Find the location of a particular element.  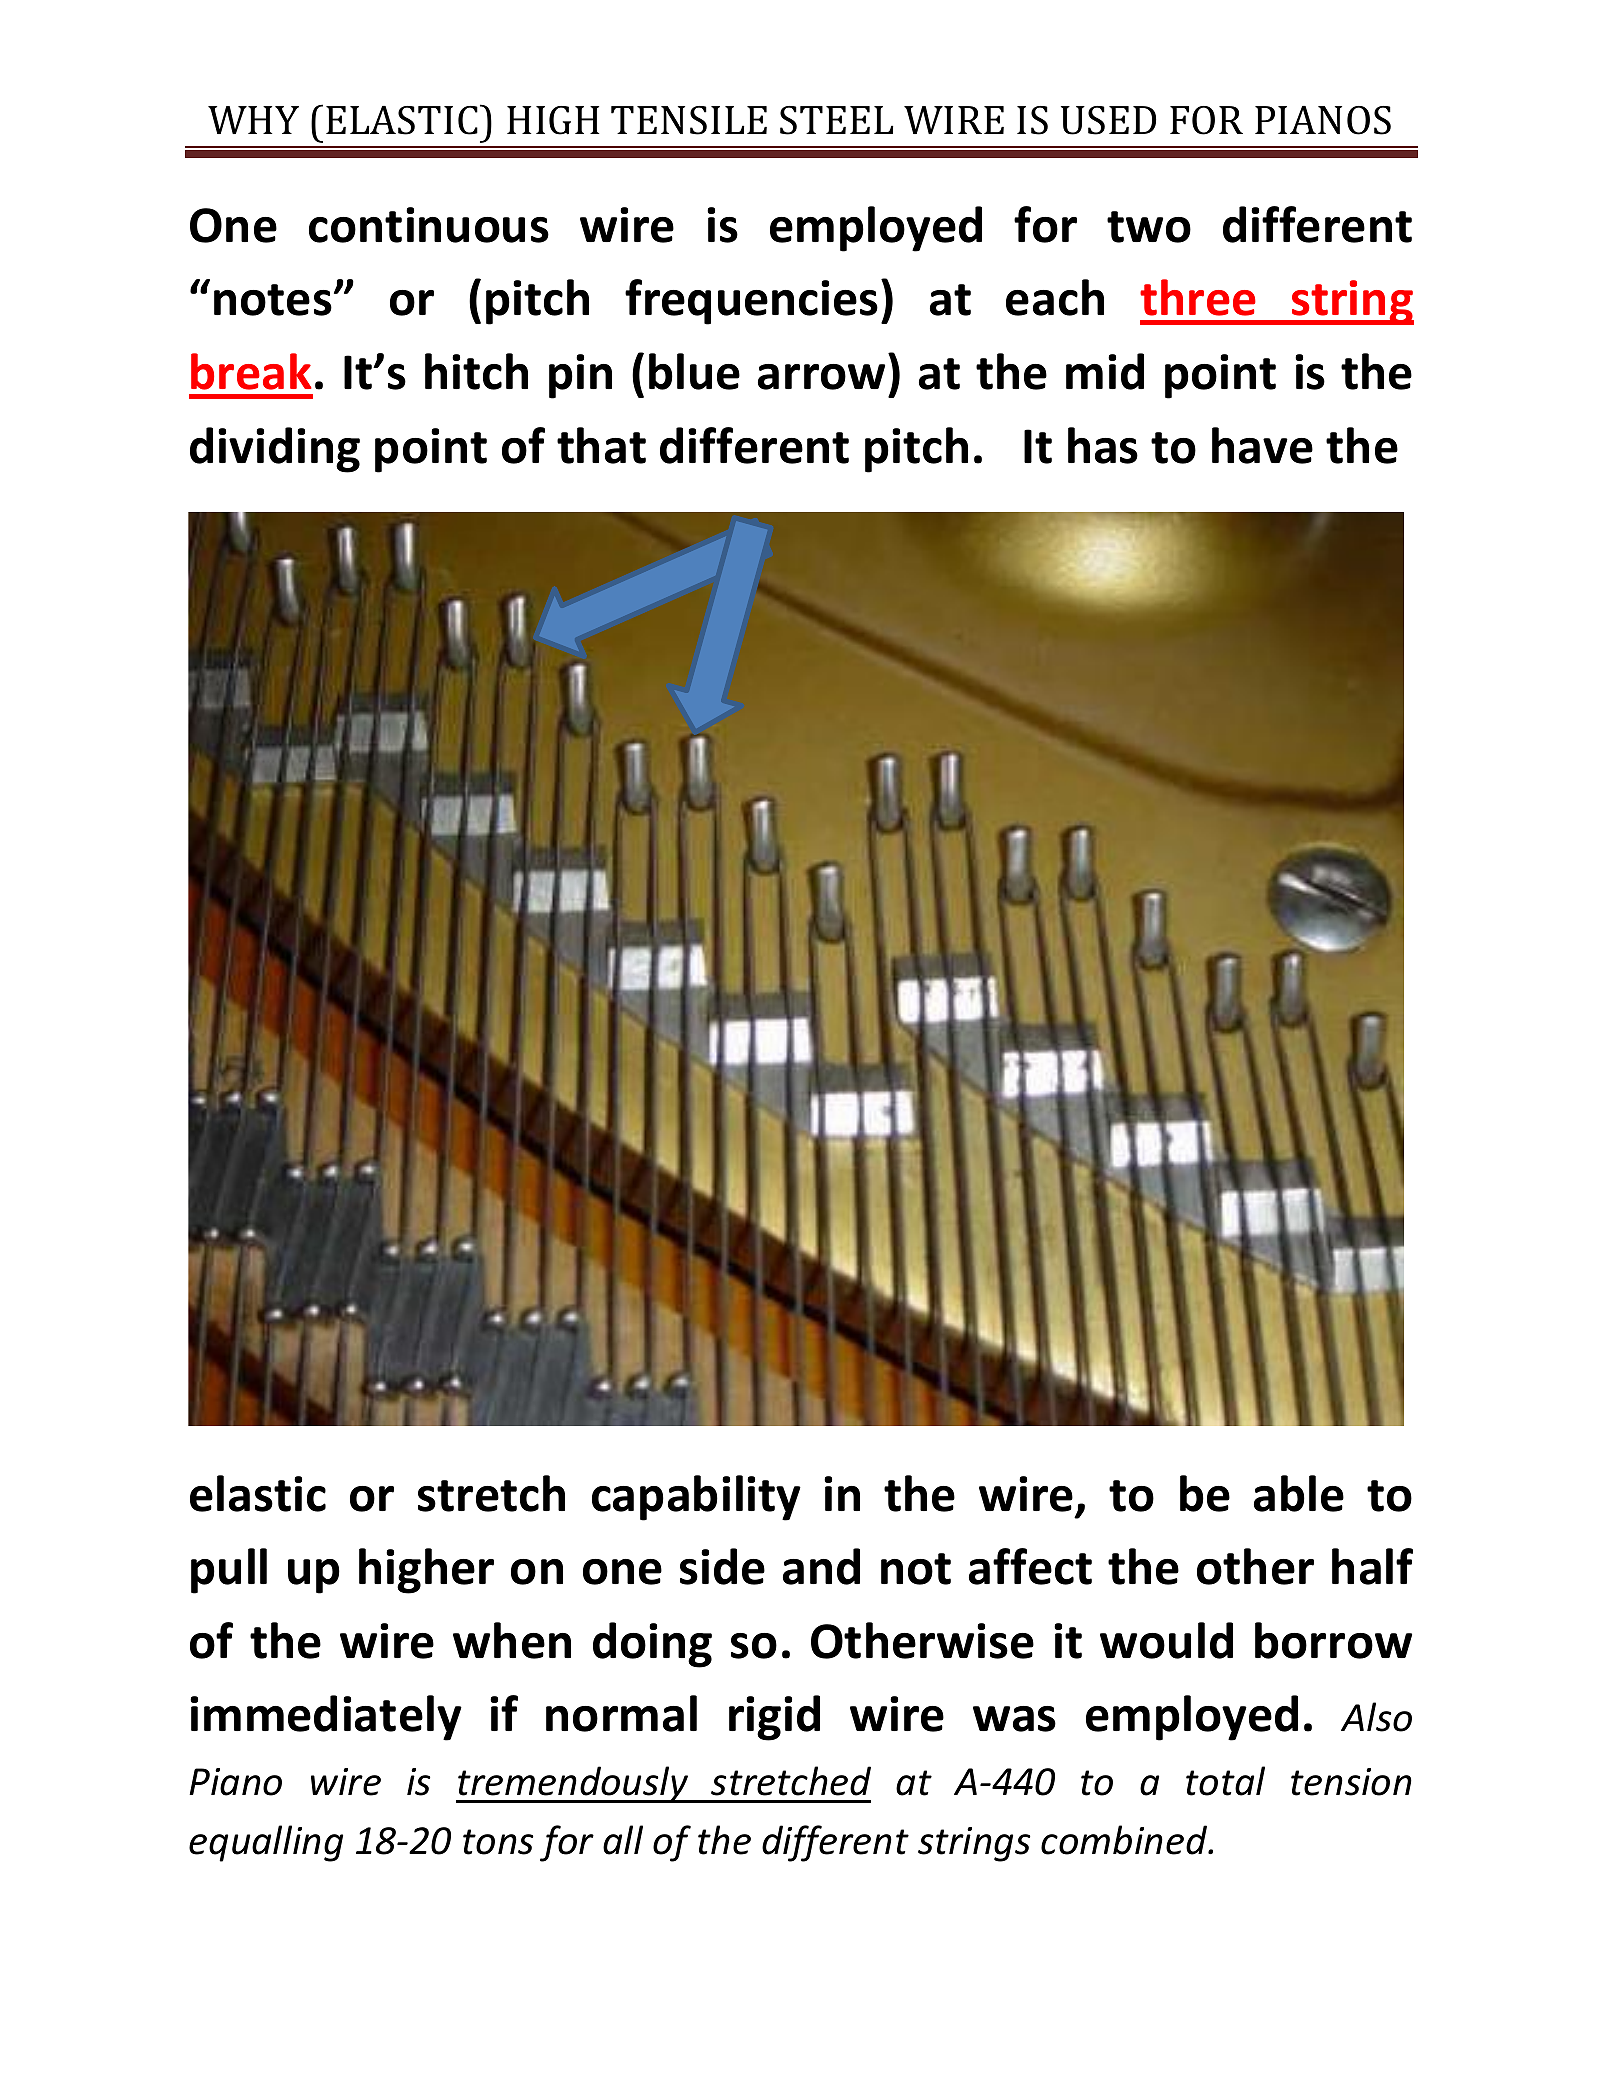

STEEL is located at coordinates (836, 120).
